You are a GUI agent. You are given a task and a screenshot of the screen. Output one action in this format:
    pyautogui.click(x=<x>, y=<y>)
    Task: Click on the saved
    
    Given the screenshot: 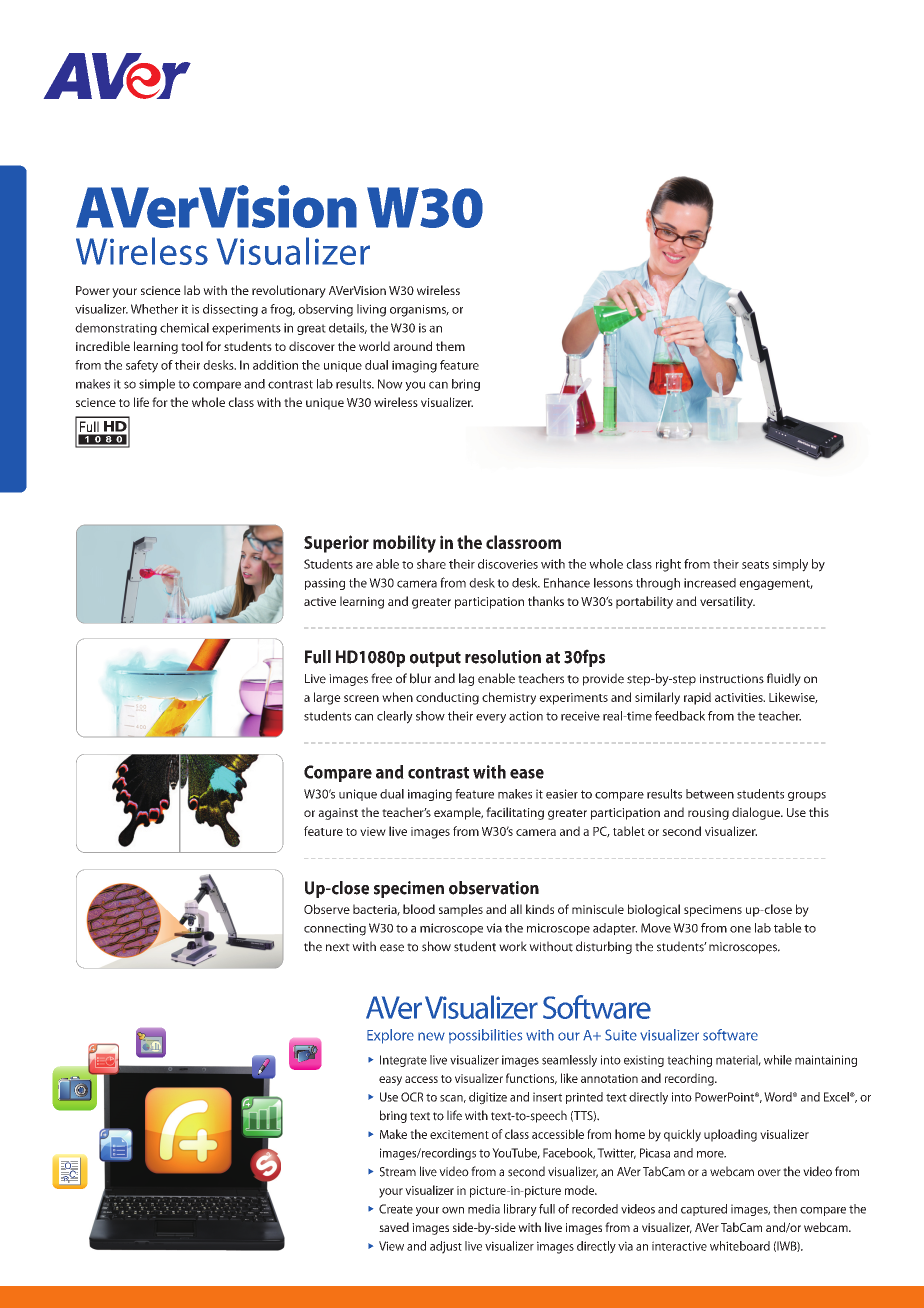 What is the action you would take?
    pyautogui.click(x=394, y=1227)
